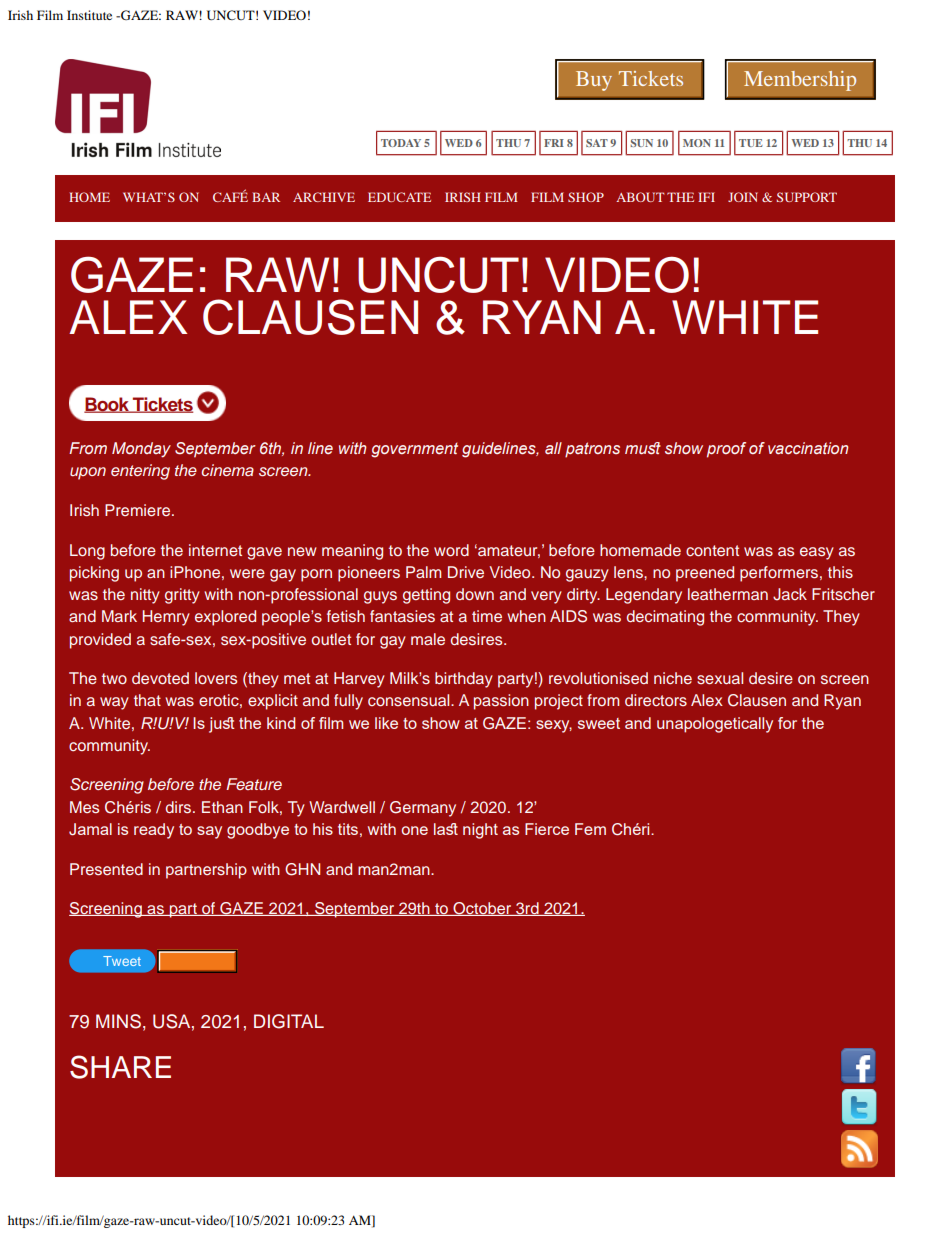 The image size is (952, 1233). Describe the element at coordinates (118, 1021) in the screenshot. I see `MINS` at that location.
